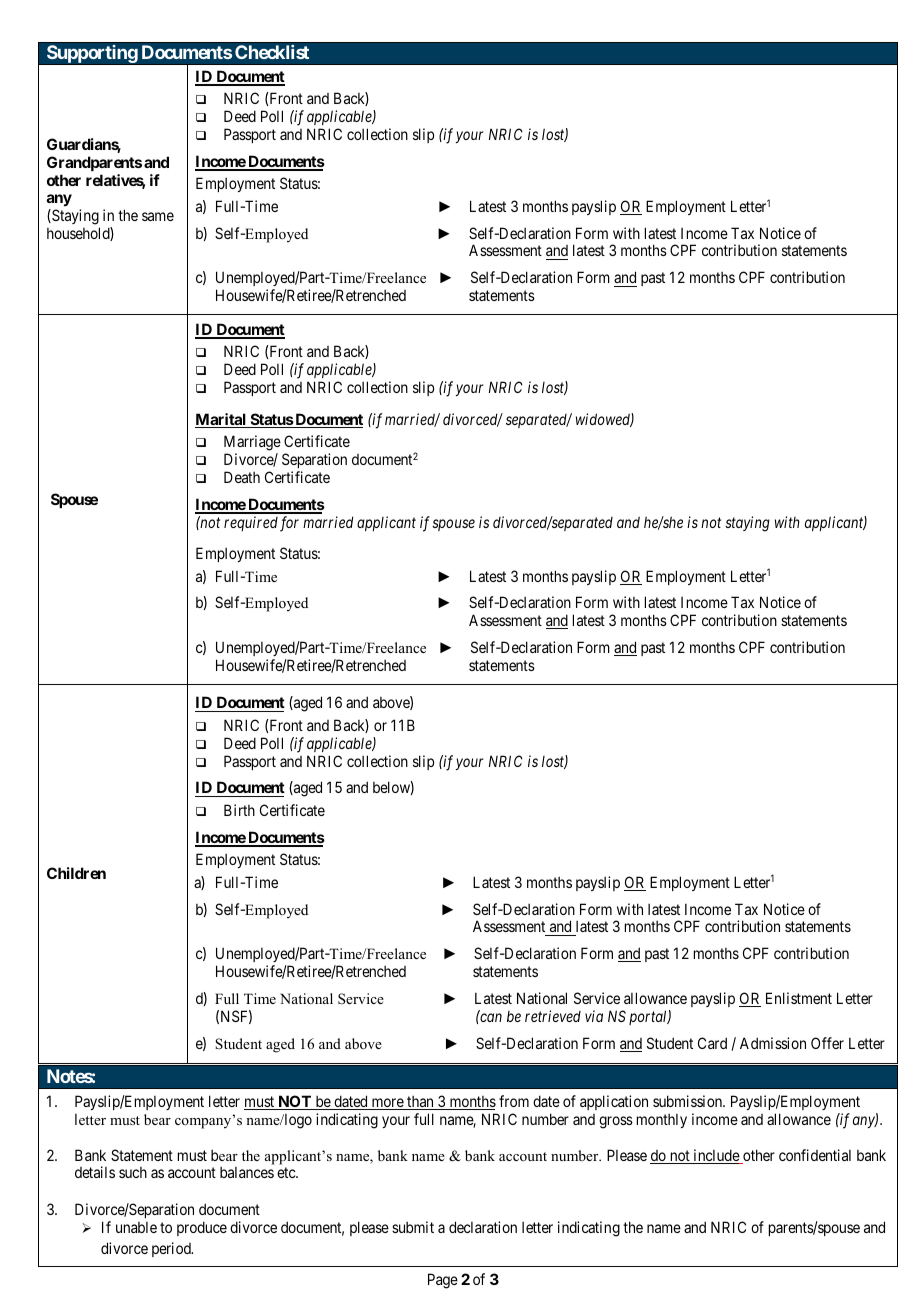 Image resolution: width=924 pixels, height=1307 pixels. I want to click on Children, so click(76, 873).
